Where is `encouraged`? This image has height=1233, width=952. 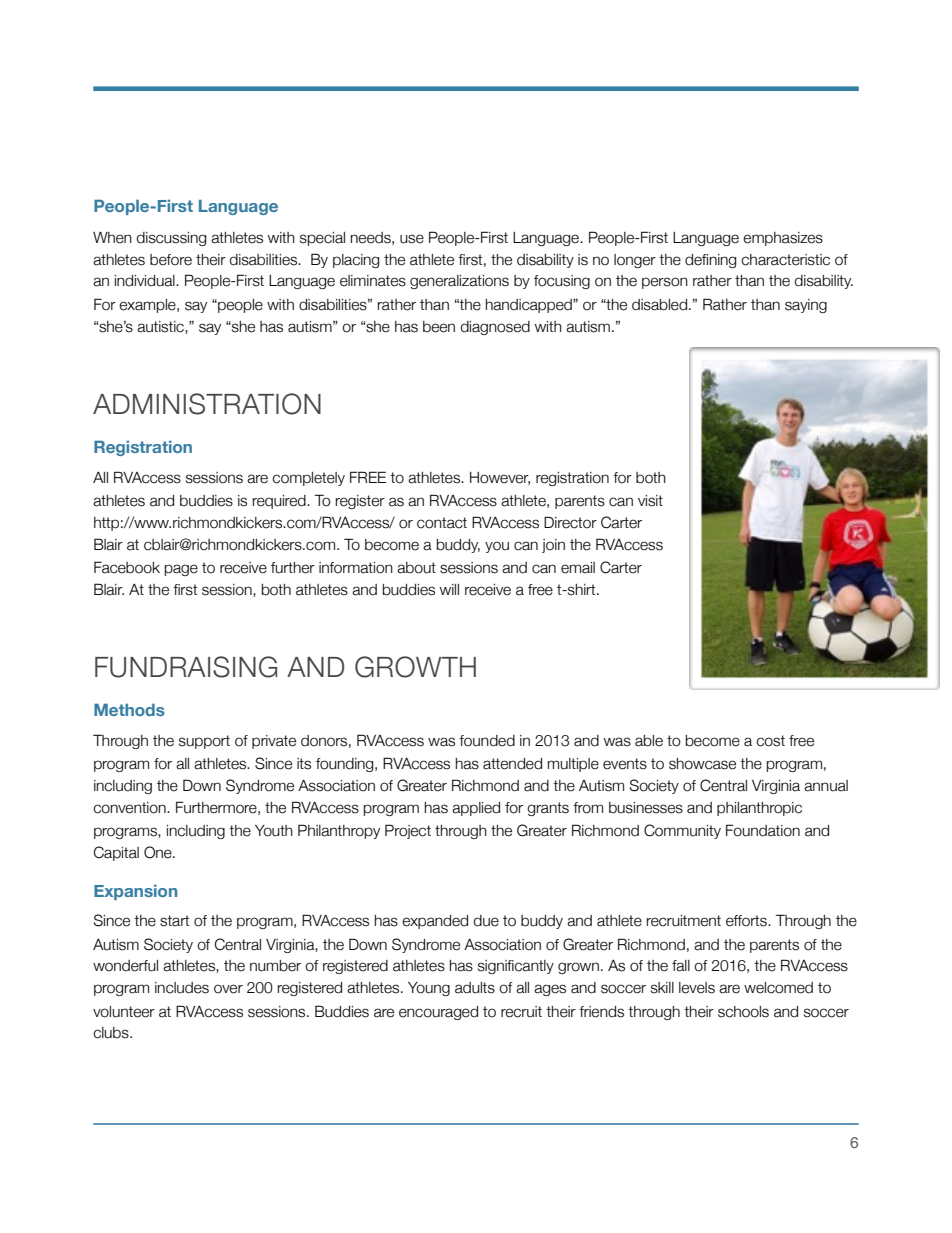 encouraged is located at coordinates (438, 1013).
